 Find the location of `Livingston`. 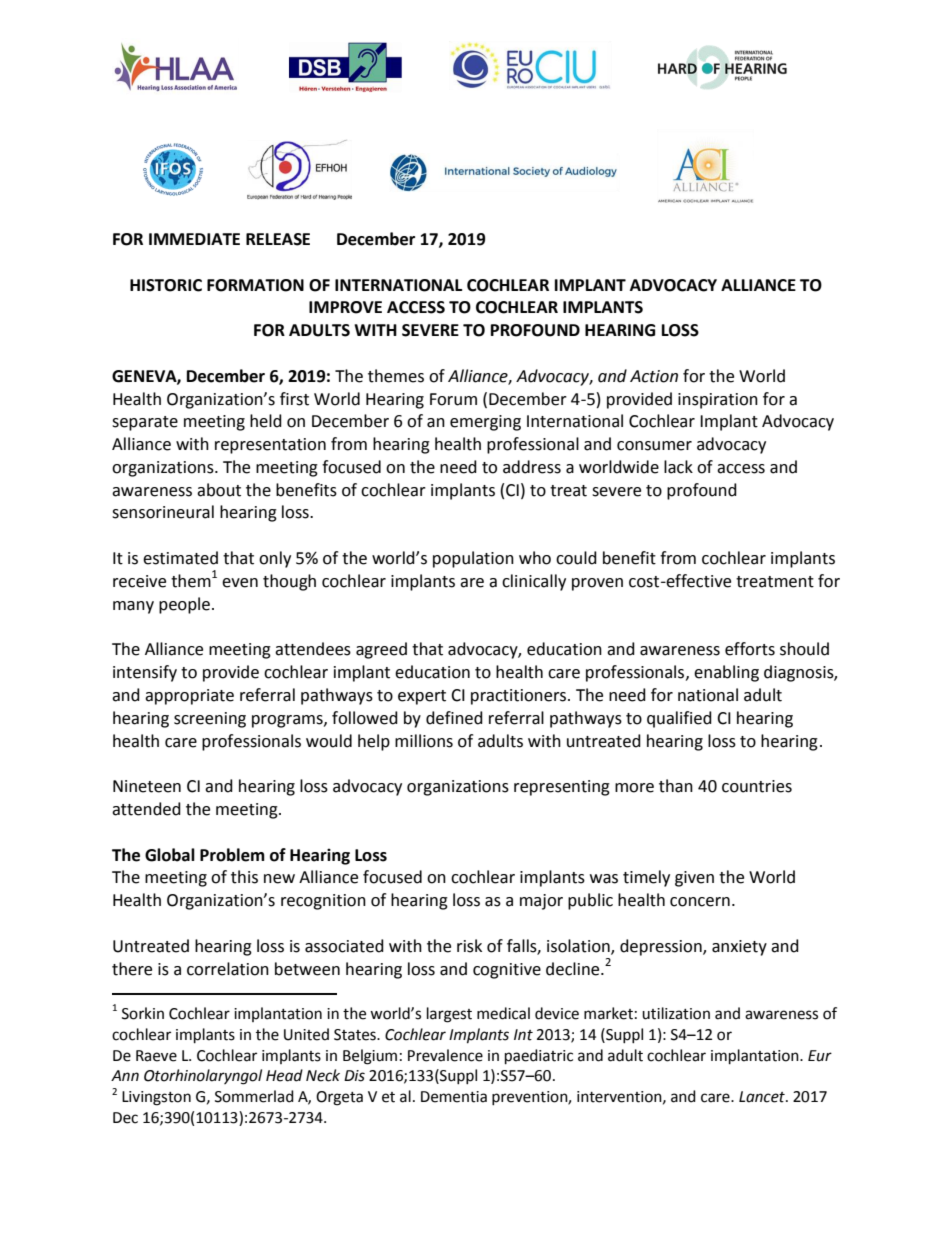

Livingston is located at coordinates (156, 1098).
